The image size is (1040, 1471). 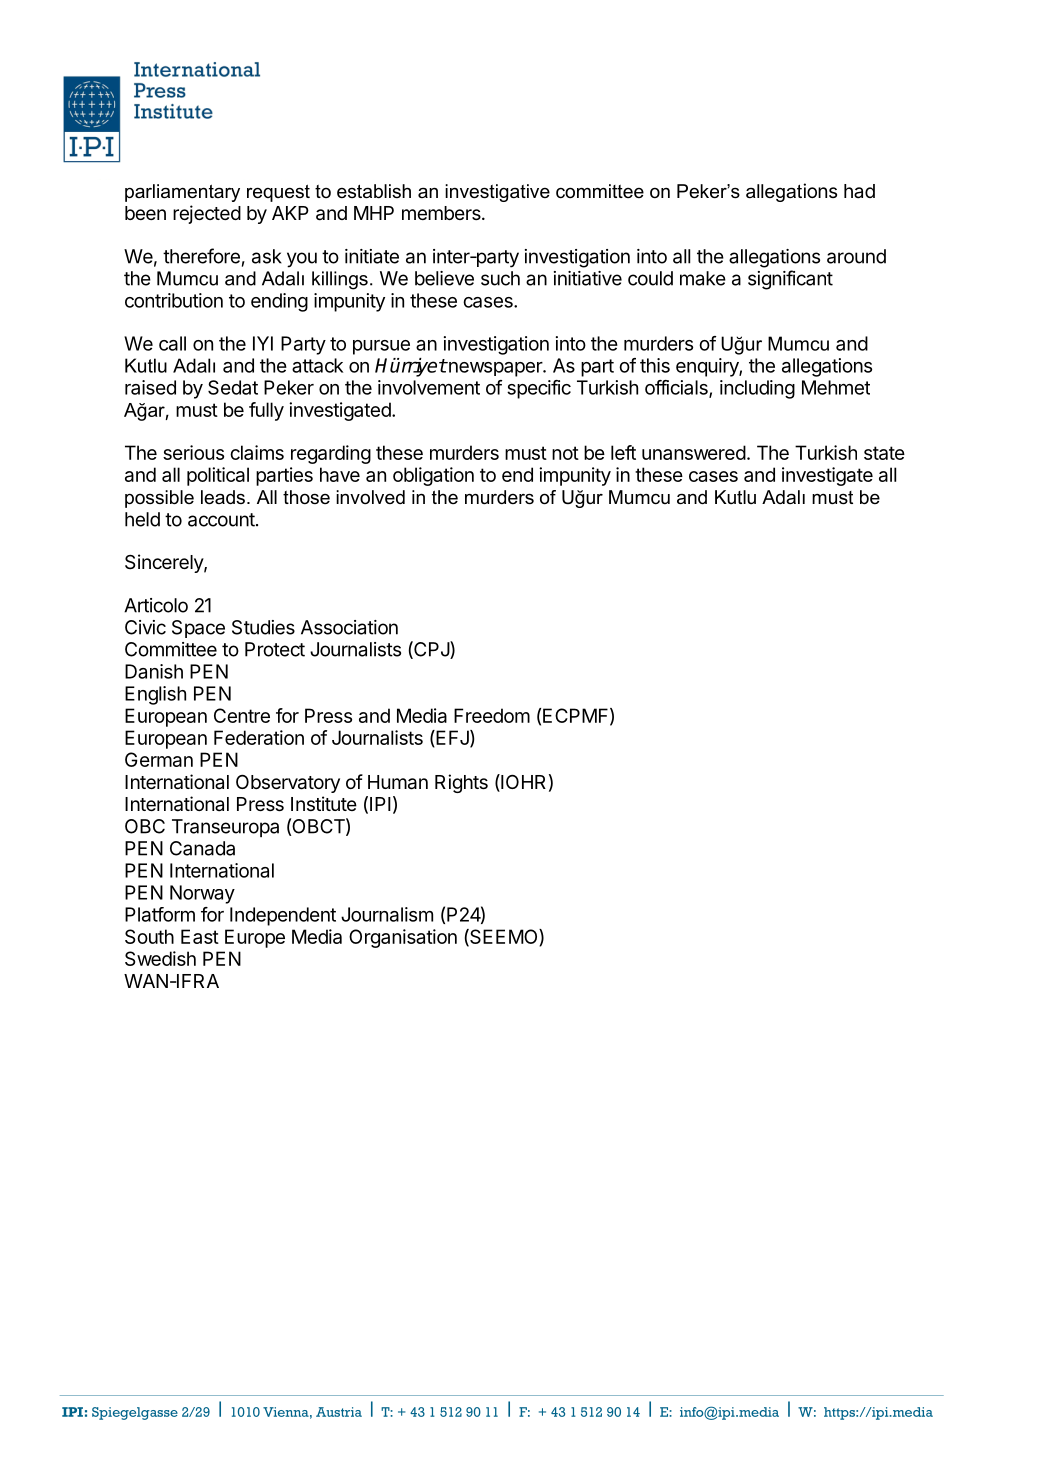 What do you see at coordinates (492, 715) in the page?
I see `Freedom` at bounding box center [492, 715].
